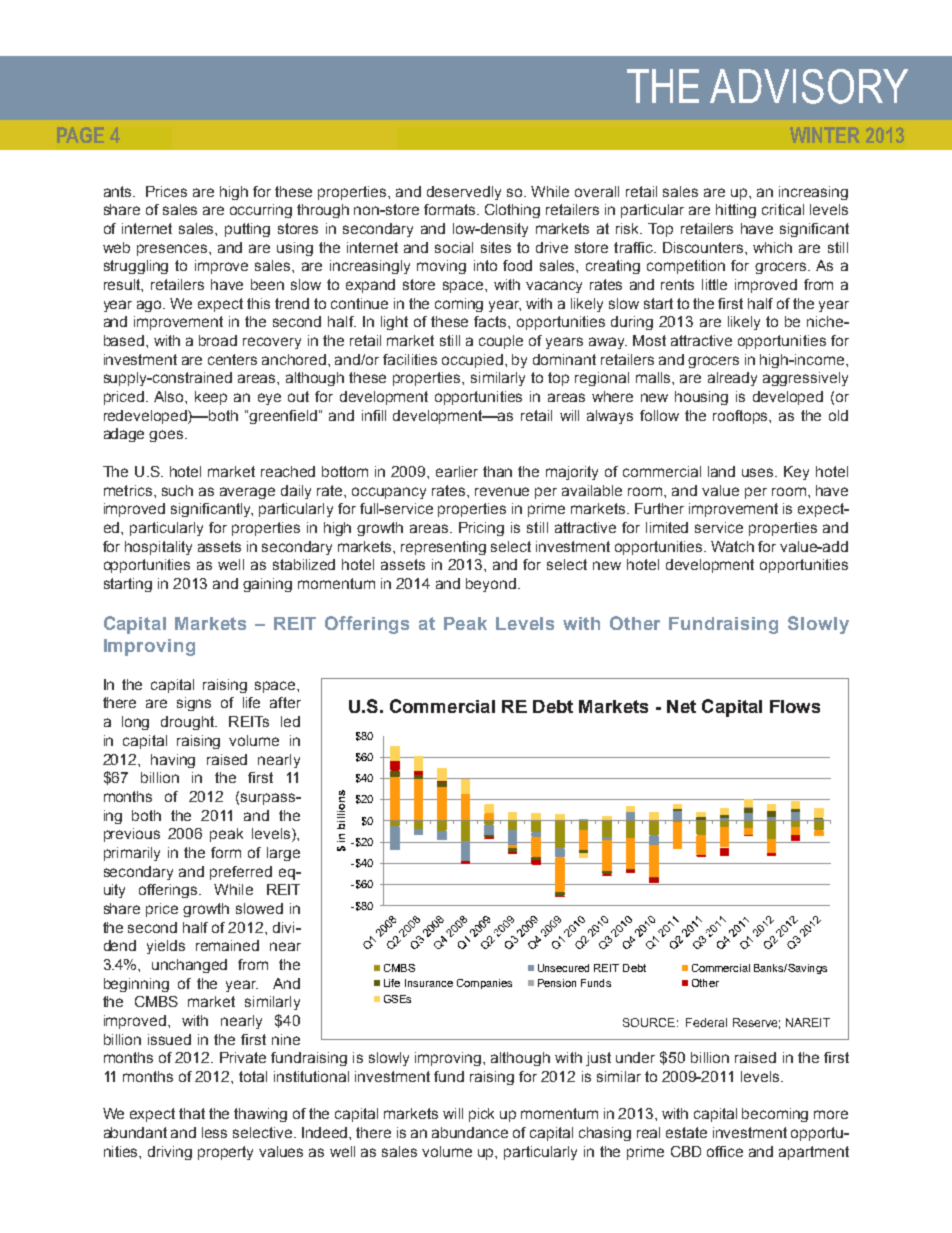 The image size is (952, 1233). Describe the element at coordinates (464, 193) in the image. I see `deservedly` at that location.
